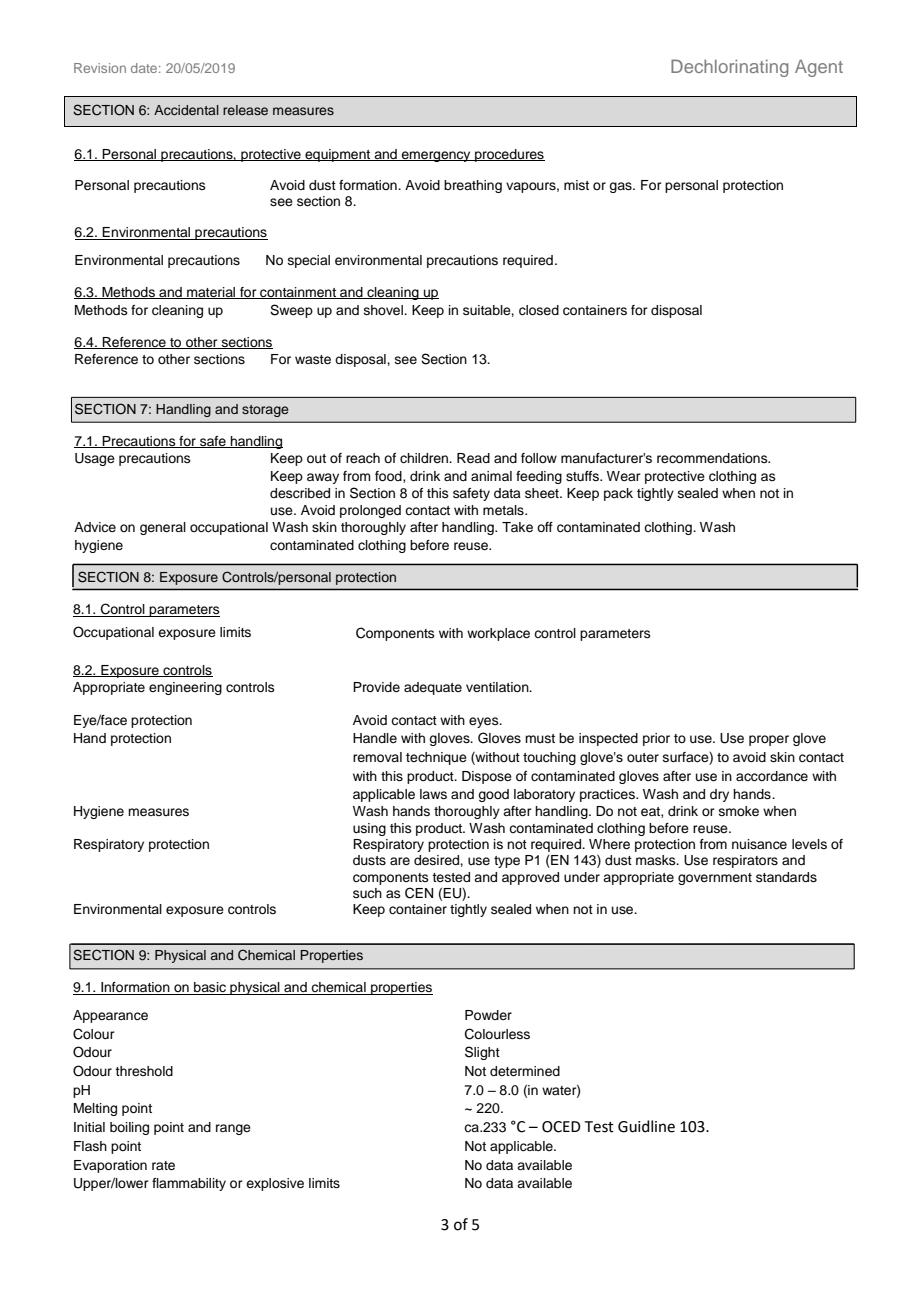  What do you see at coordinates (525, 1071) in the screenshot?
I see `determined` at bounding box center [525, 1071].
